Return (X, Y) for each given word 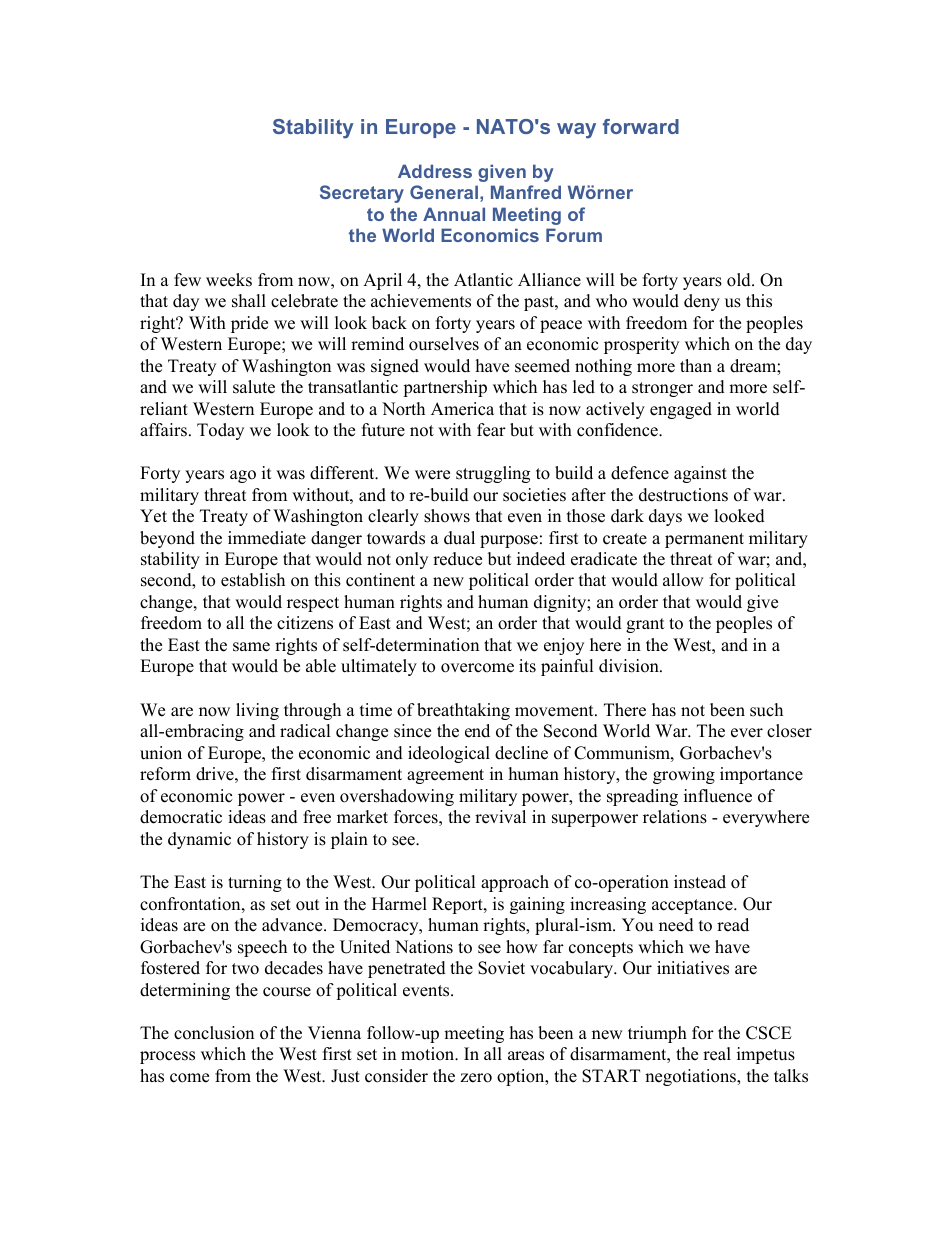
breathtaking (463, 711)
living (257, 711)
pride (249, 324)
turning (255, 883)
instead (700, 882)
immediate (267, 538)
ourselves (444, 344)
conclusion (214, 1033)
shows (447, 516)
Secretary (362, 194)
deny (702, 302)
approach (515, 883)
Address (435, 171)
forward (641, 126)
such (766, 710)
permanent (704, 540)
